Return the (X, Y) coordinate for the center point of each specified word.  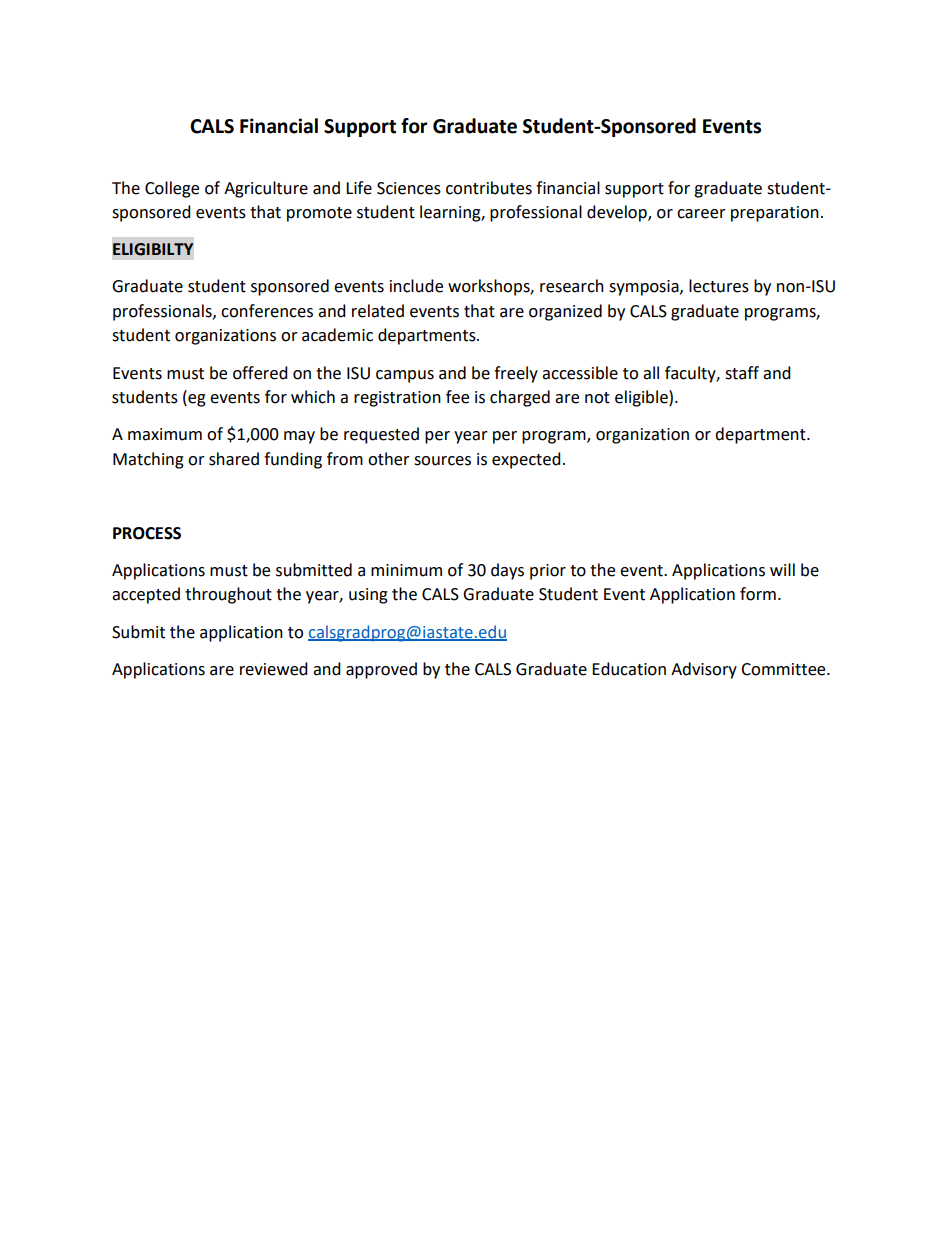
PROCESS (147, 533)
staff (742, 373)
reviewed (274, 669)
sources (442, 461)
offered (260, 373)
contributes (489, 188)
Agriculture (266, 189)
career (701, 214)
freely (516, 374)
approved (381, 670)
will (782, 569)
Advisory (704, 670)
